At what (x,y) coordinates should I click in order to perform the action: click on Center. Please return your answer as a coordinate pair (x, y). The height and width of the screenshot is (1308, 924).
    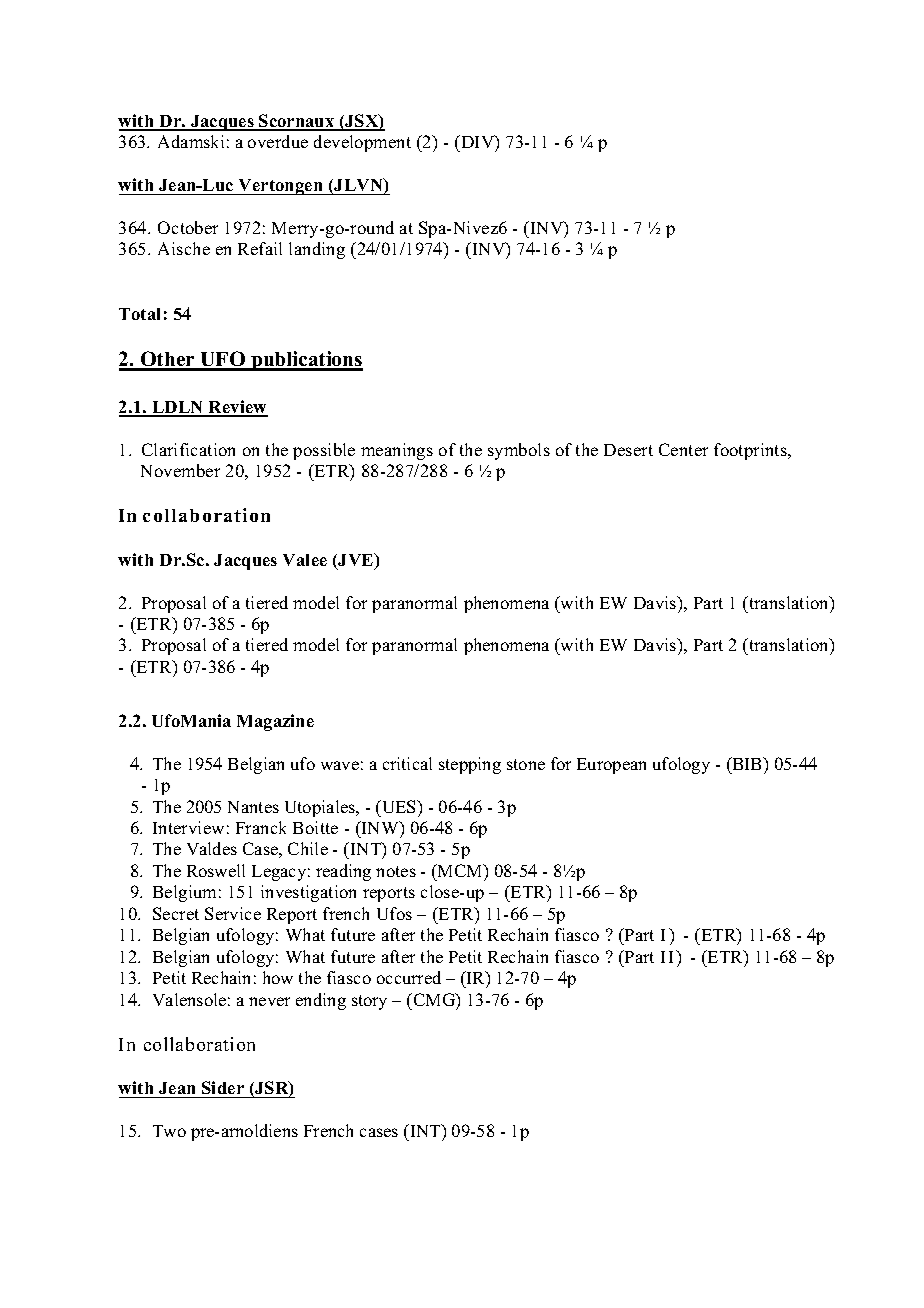
    Looking at the image, I should click on (683, 449).
